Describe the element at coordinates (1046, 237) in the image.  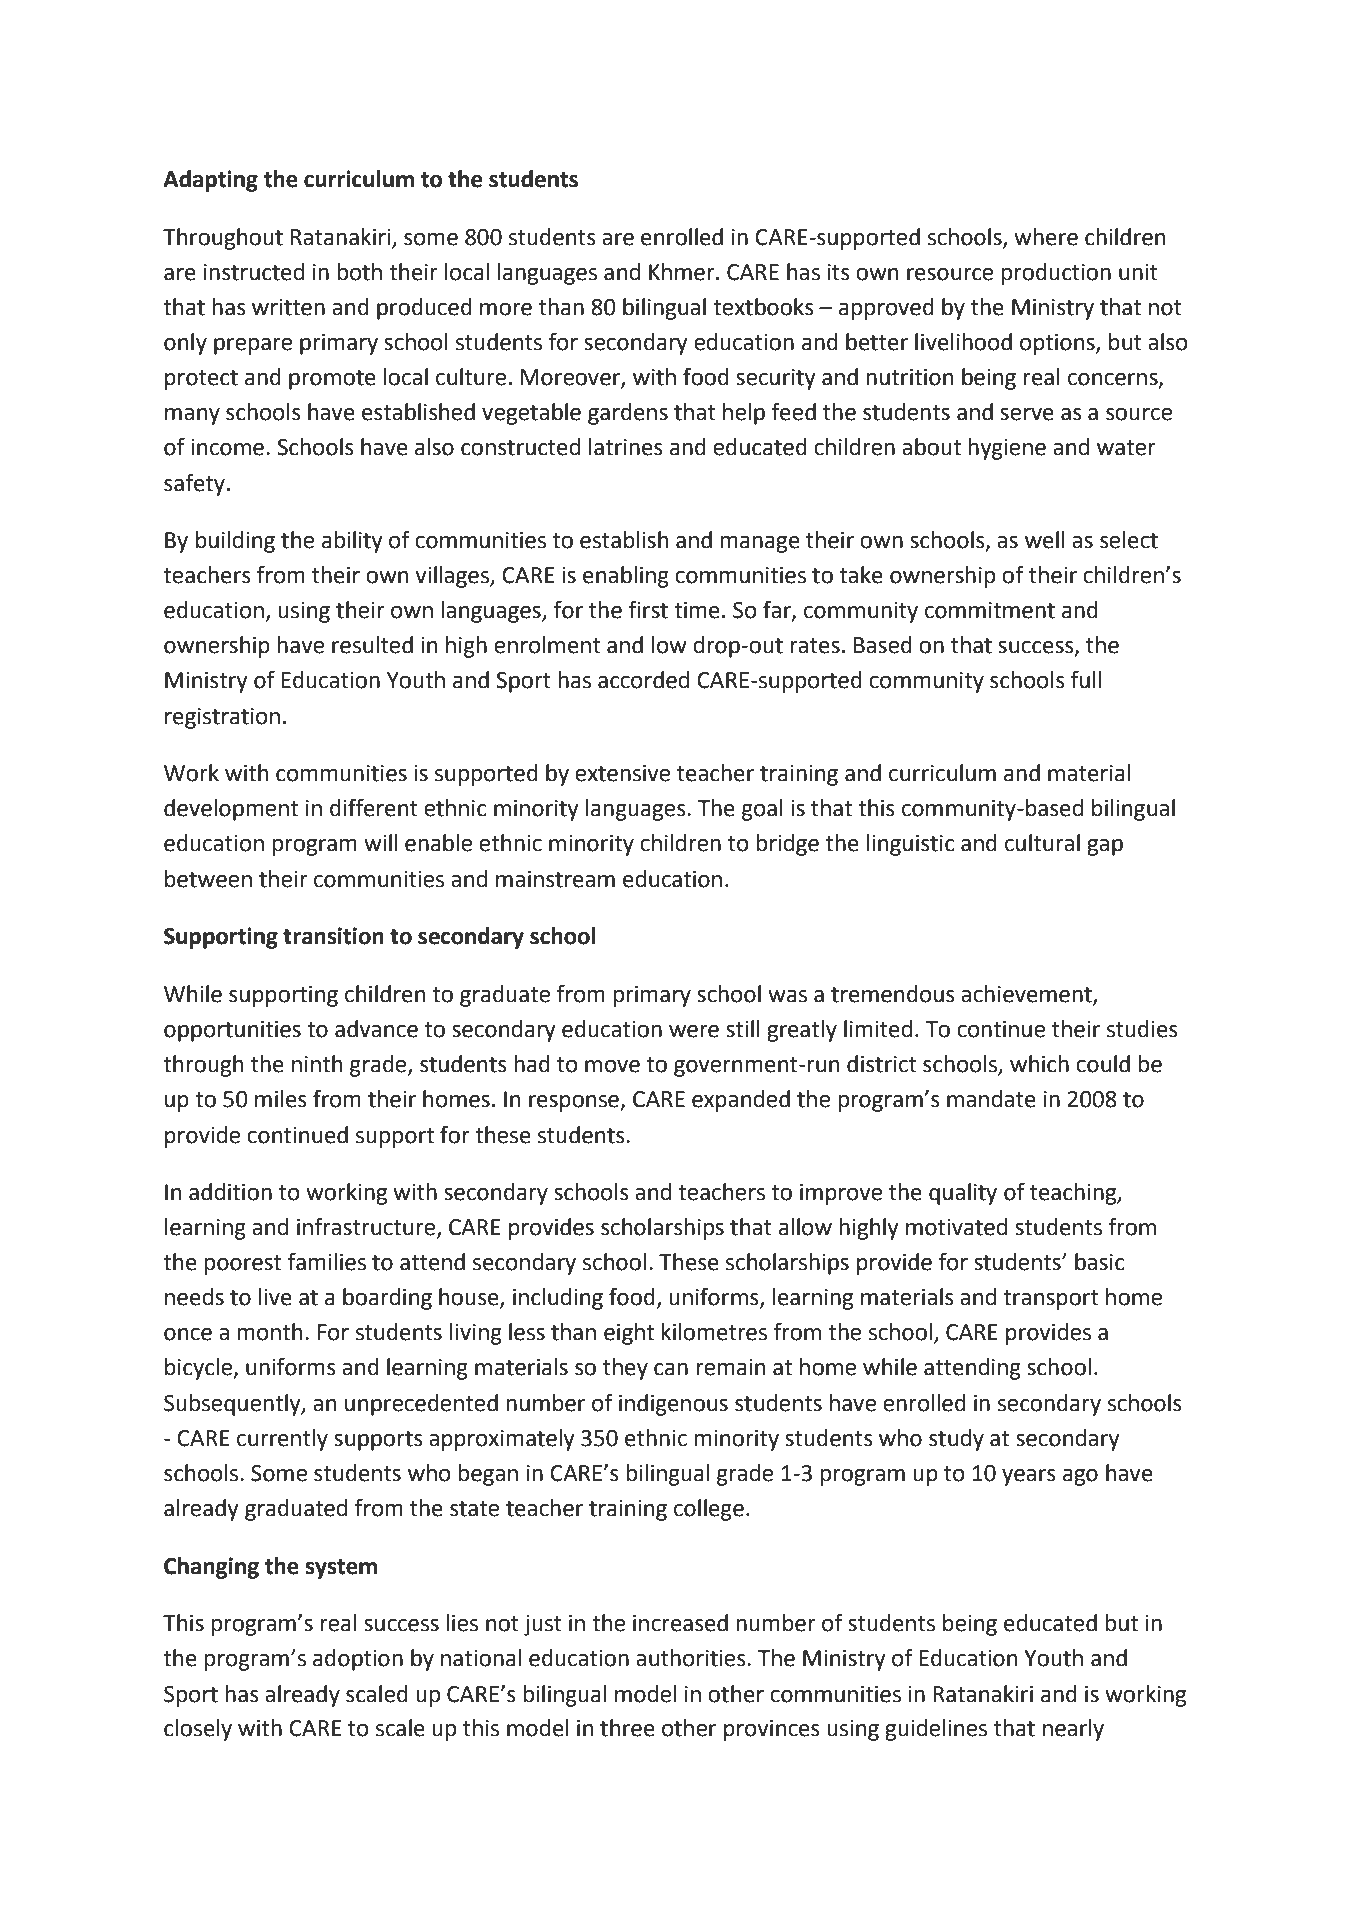
I see `where` at that location.
